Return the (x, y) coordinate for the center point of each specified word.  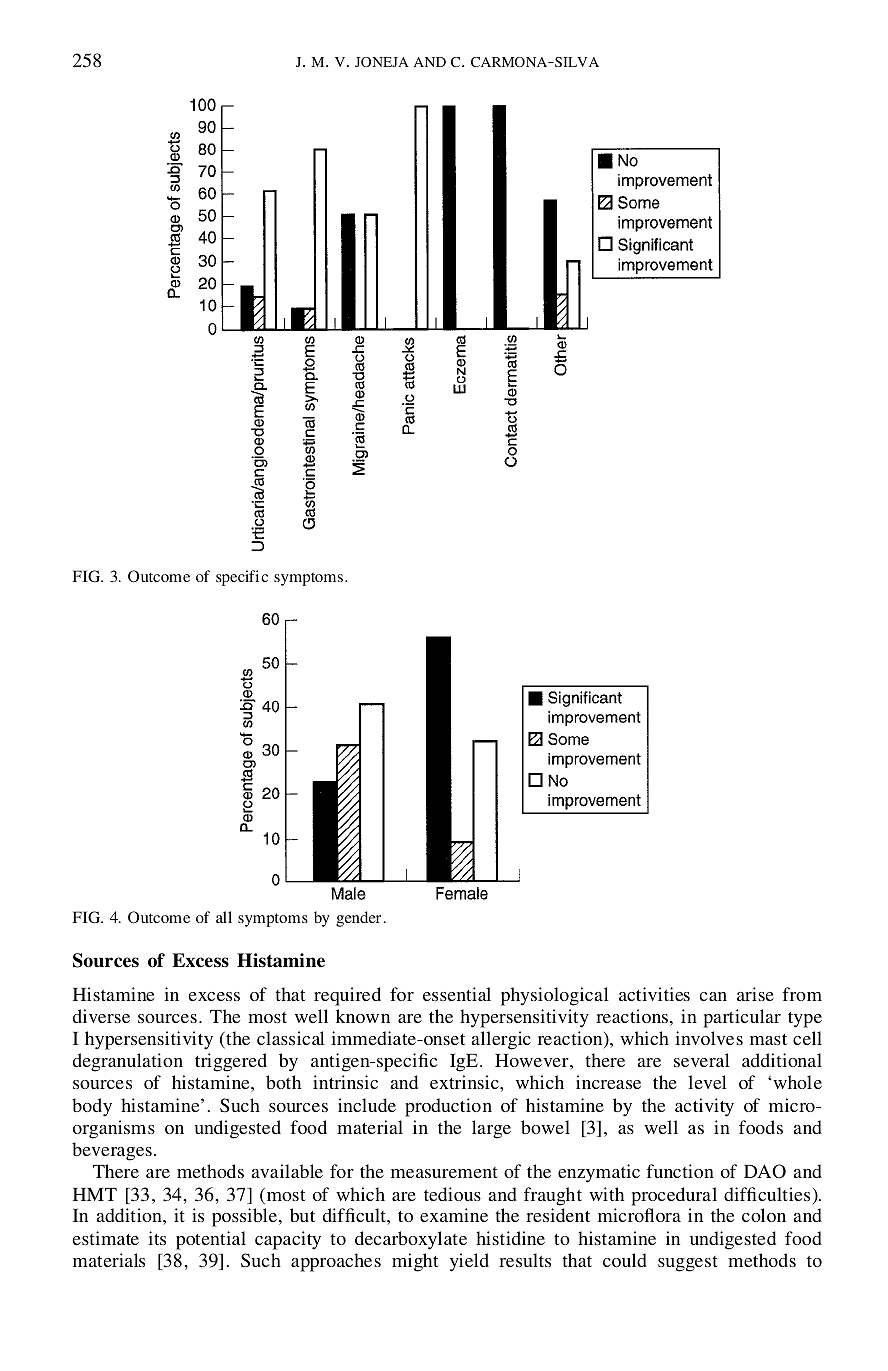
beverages (112, 1151)
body (92, 1107)
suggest (688, 1264)
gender (358, 919)
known (363, 1016)
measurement (444, 1172)
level (707, 1082)
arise (755, 994)
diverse (101, 1016)
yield (469, 1262)
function (680, 1171)
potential (211, 1240)
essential (457, 994)
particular (742, 1018)
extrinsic (465, 1082)
